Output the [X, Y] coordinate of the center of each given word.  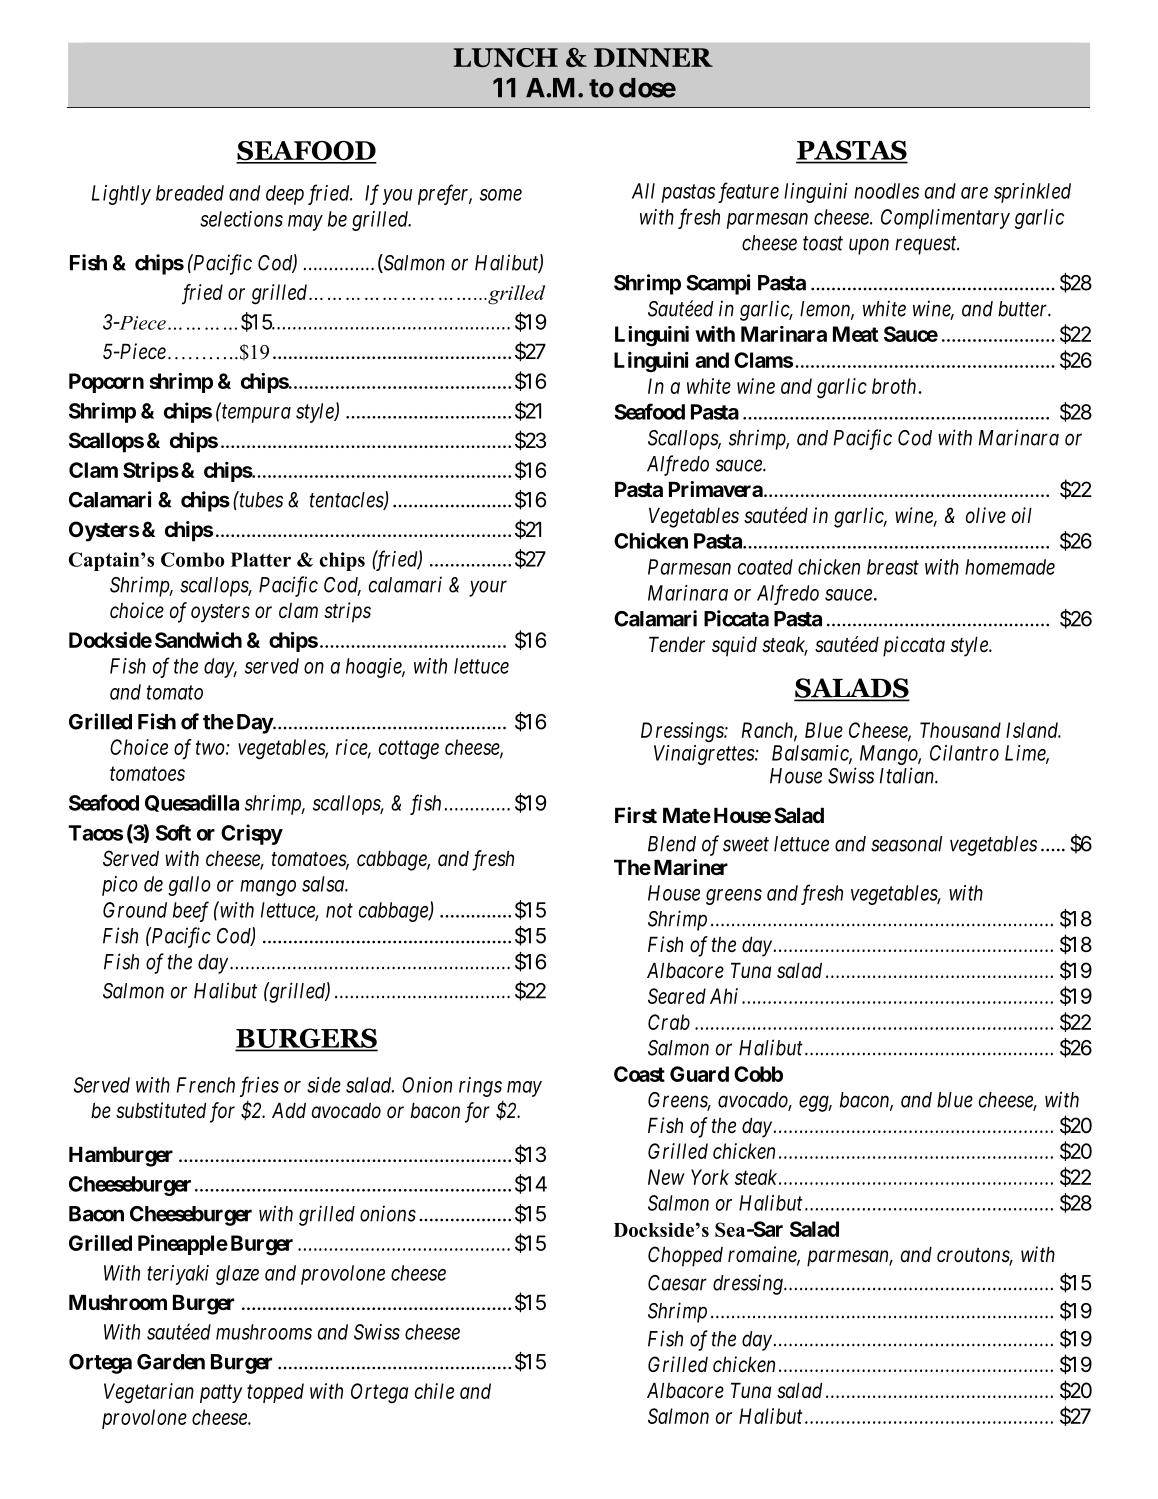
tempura [256, 414]
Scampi [718, 284]
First [636, 815]
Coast [639, 1074]
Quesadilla [192, 803]
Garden [171, 1362]
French [206, 1085]
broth [895, 386]
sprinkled [1032, 193]
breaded [190, 193]
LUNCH [505, 57]
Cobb [758, 1074]
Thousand [960, 730]
